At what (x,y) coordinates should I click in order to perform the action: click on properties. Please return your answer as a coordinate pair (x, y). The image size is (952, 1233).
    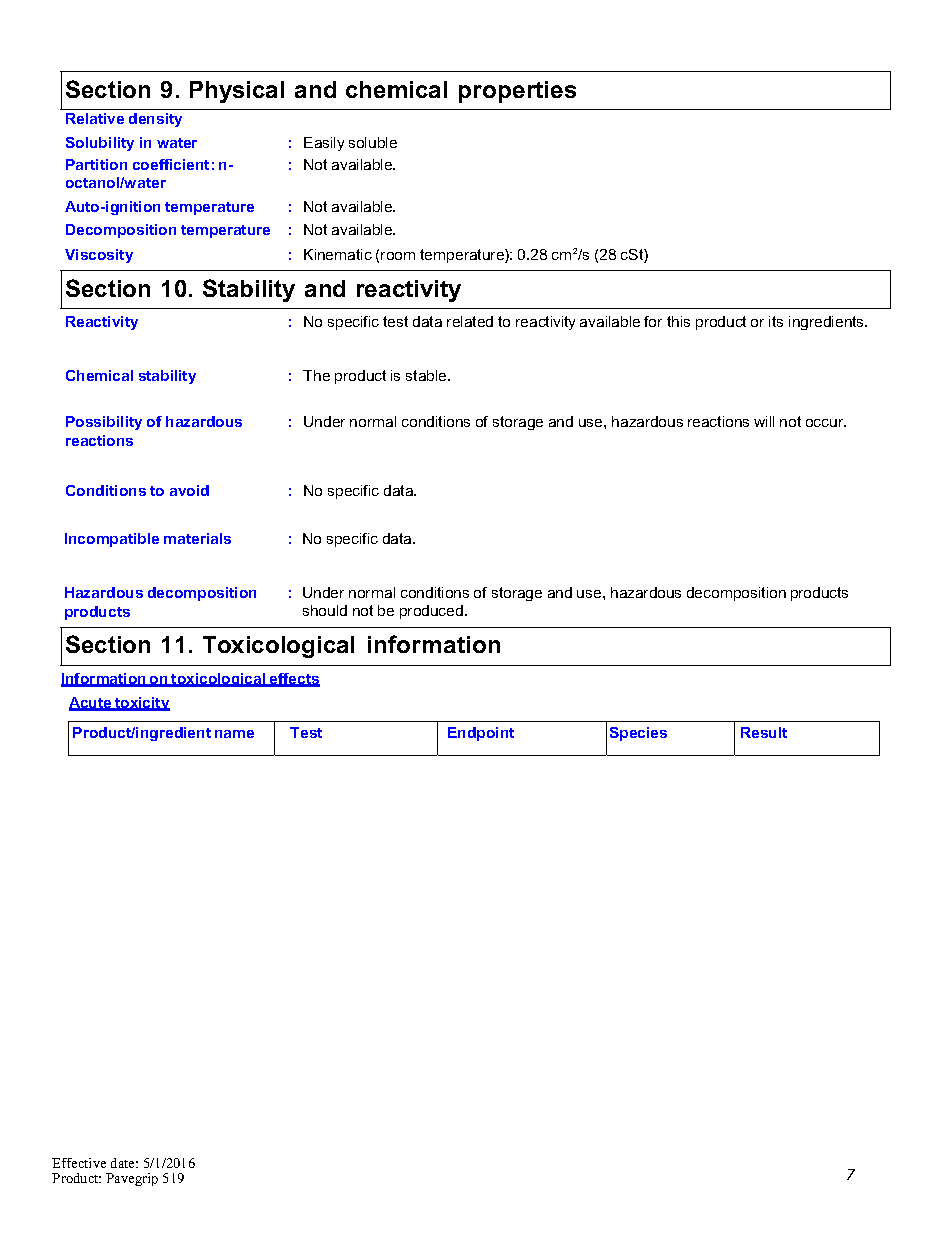
    Looking at the image, I should click on (517, 92).
